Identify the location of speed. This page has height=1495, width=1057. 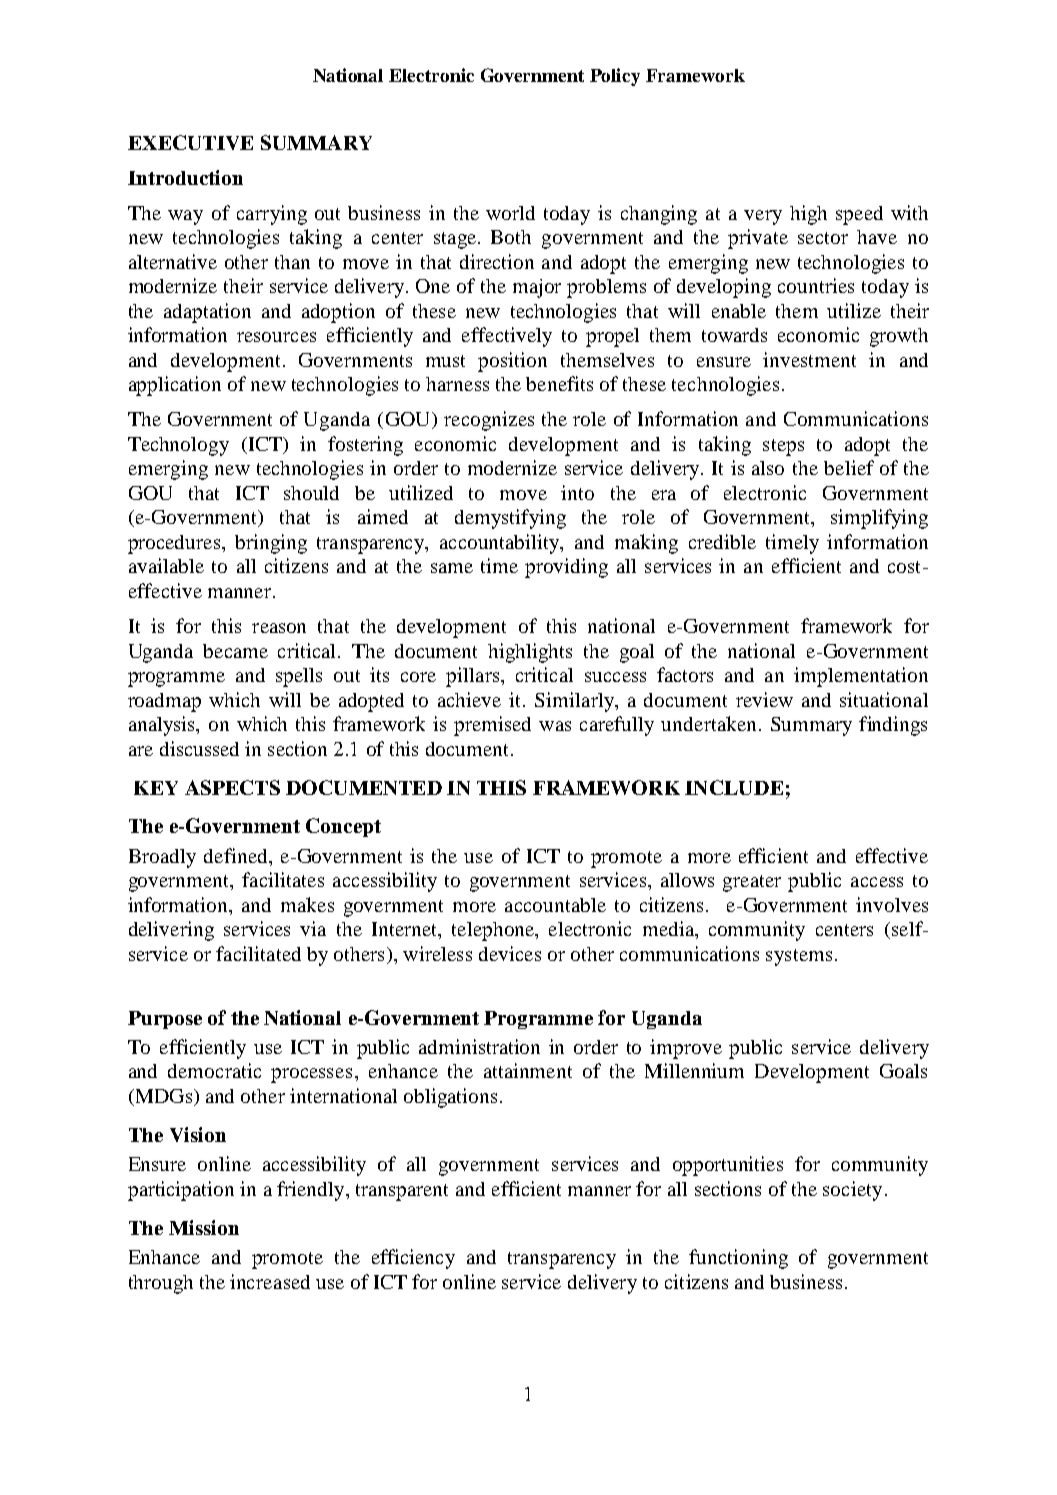
(859, 215).
